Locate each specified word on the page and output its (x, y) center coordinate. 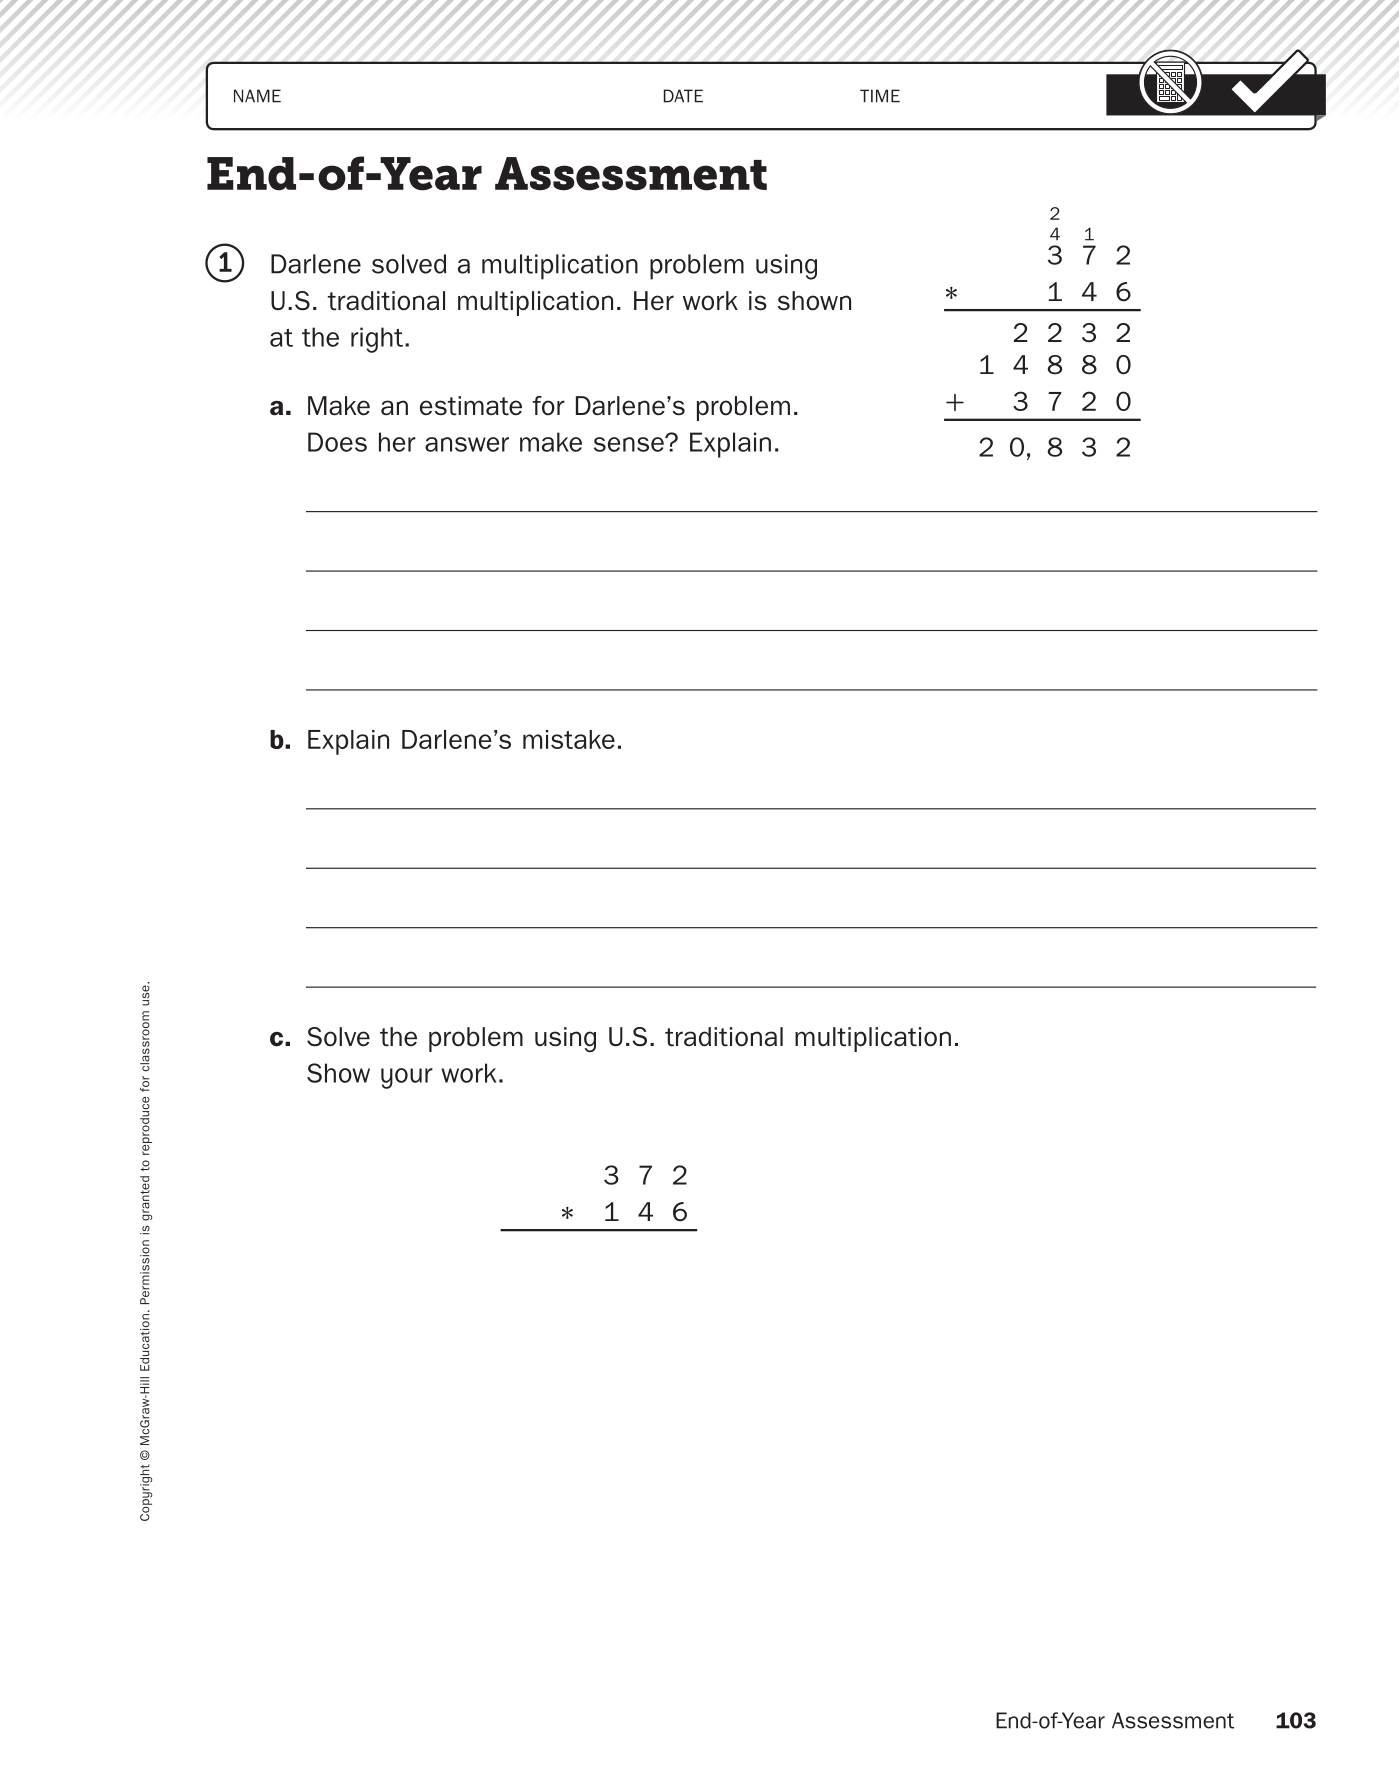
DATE (683, 96)
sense (630, 444)
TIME (880, 96)
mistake (569, 739)
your (407, 1078)
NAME (257, 96)
